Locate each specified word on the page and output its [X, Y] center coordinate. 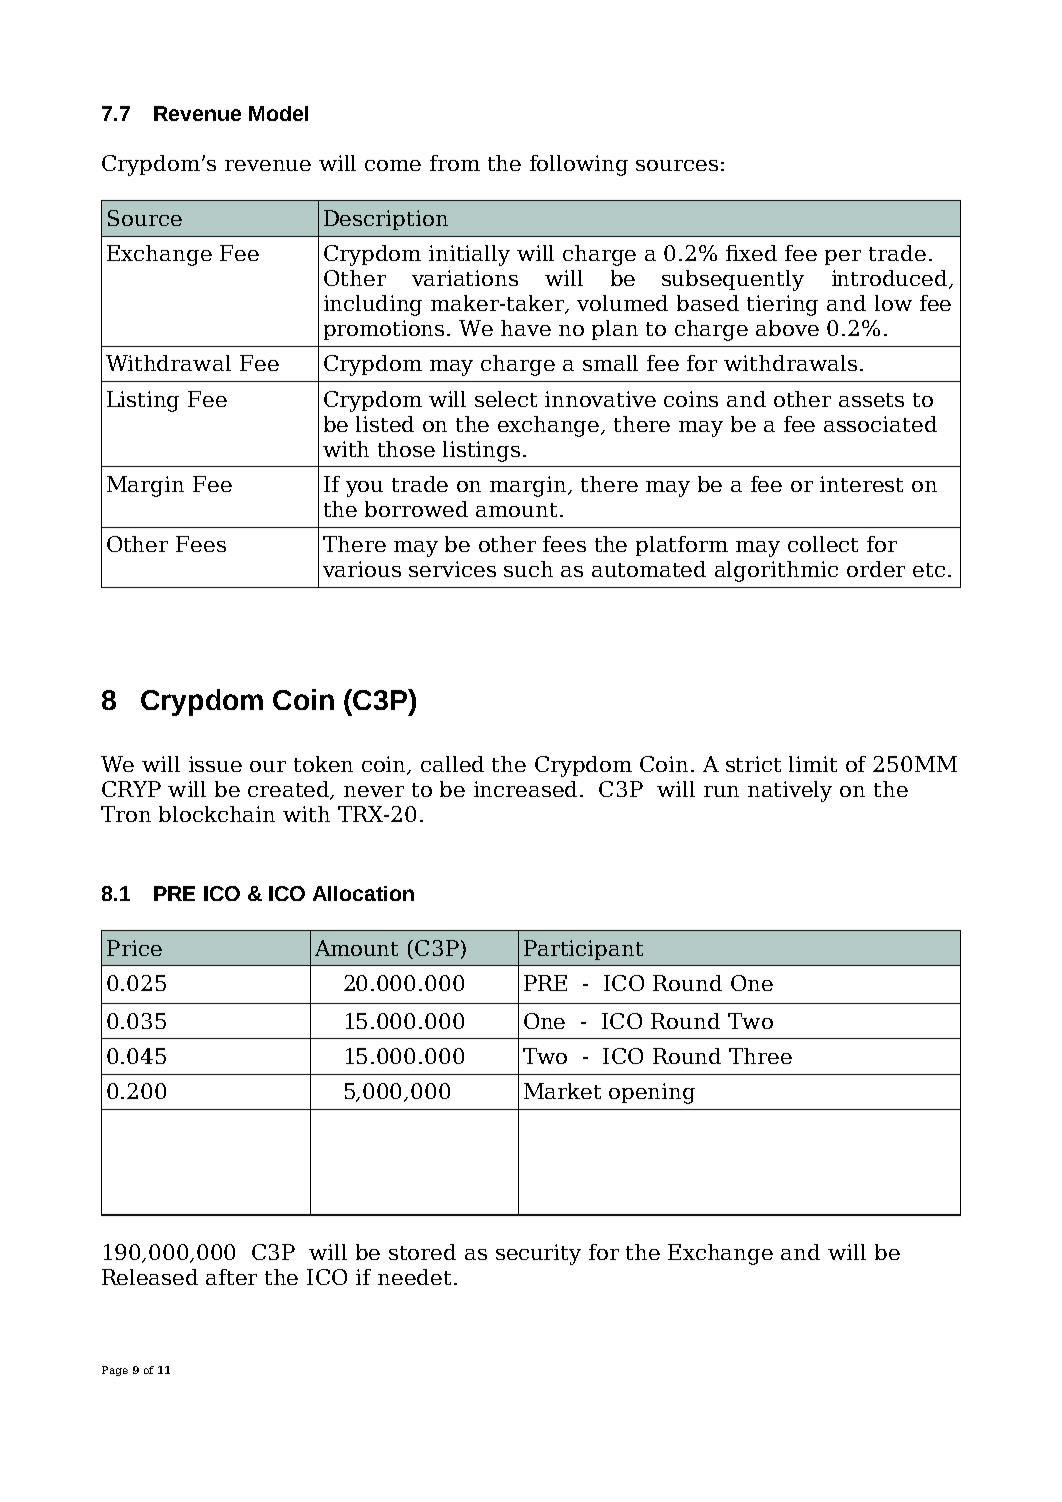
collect [823, 544]
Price [134, 948]
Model [278, 113]
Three [760, 1056]
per [843, 257]
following [579, 165]
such [528, 569]
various [362, 569]
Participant [583, 950]
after [231, 1277]
